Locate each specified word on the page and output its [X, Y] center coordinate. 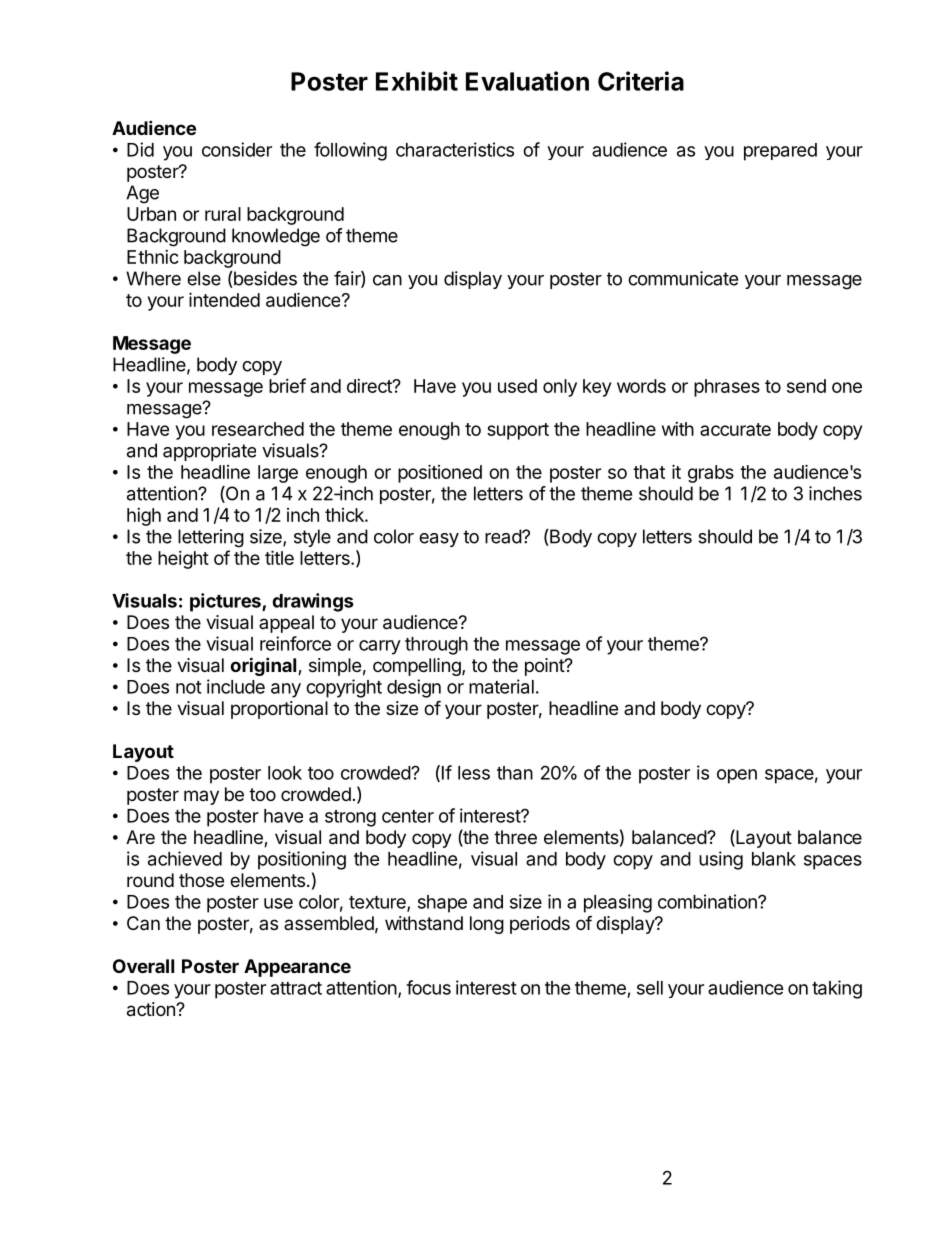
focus [428, 987]
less [474, 773]
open [737, 776]
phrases [727, 388]
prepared [780, 152]
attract [296, 988]
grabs [711, 474]
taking [837, 989]
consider [237, 149]
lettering [211, 538]
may [201, 797]
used [517, 386]
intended [224, 299]
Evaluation [527, 81]
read [504, 536]
